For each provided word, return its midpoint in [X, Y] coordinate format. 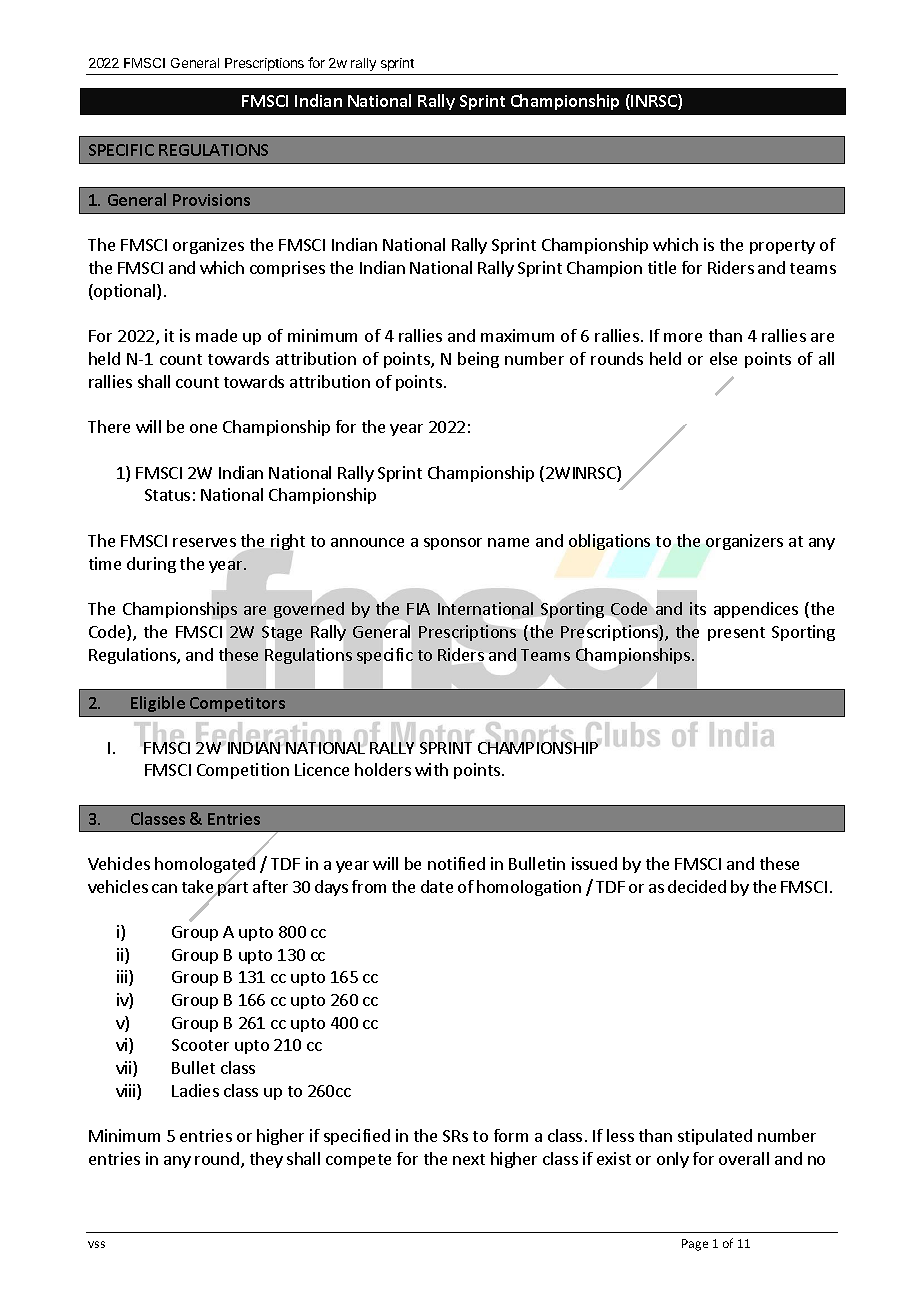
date [437, 886]
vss [96, 1244]
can [164, 888]
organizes [208, 246]
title [662, 267]
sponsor [453, 544]
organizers [744, 542]
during [151, 565]
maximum [517, 335]
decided [697, 886]
